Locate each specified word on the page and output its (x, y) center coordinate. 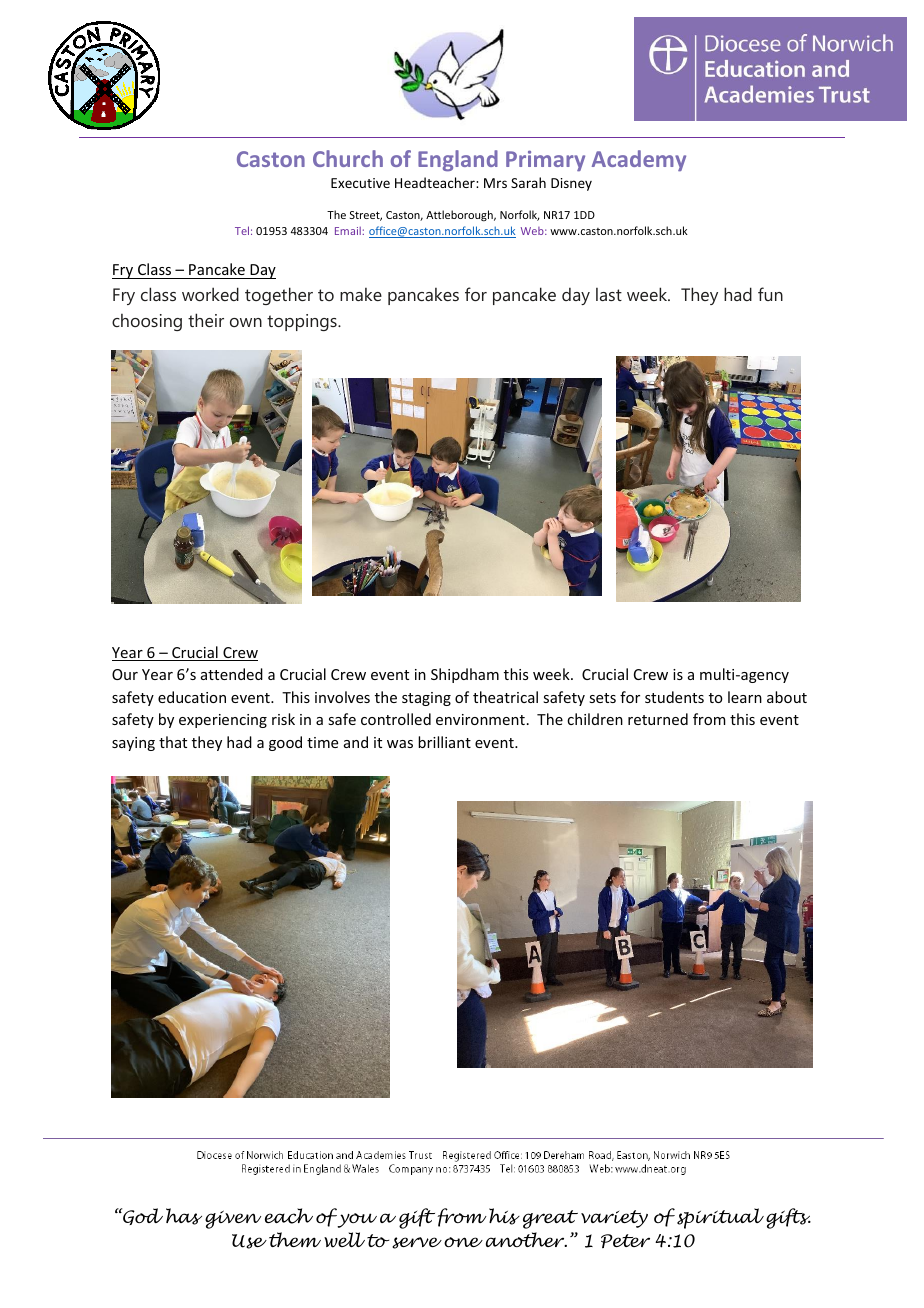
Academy (639, 160)
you (356, 1220)
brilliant (444, 742)
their (206, 320)
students (674, 697)
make (361, 294)
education (192, 697)
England (458, 160)
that (173, 742)
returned (658, 719)
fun (770, 294)
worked (210, 294)
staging (426, 699)
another (526, 1239)
